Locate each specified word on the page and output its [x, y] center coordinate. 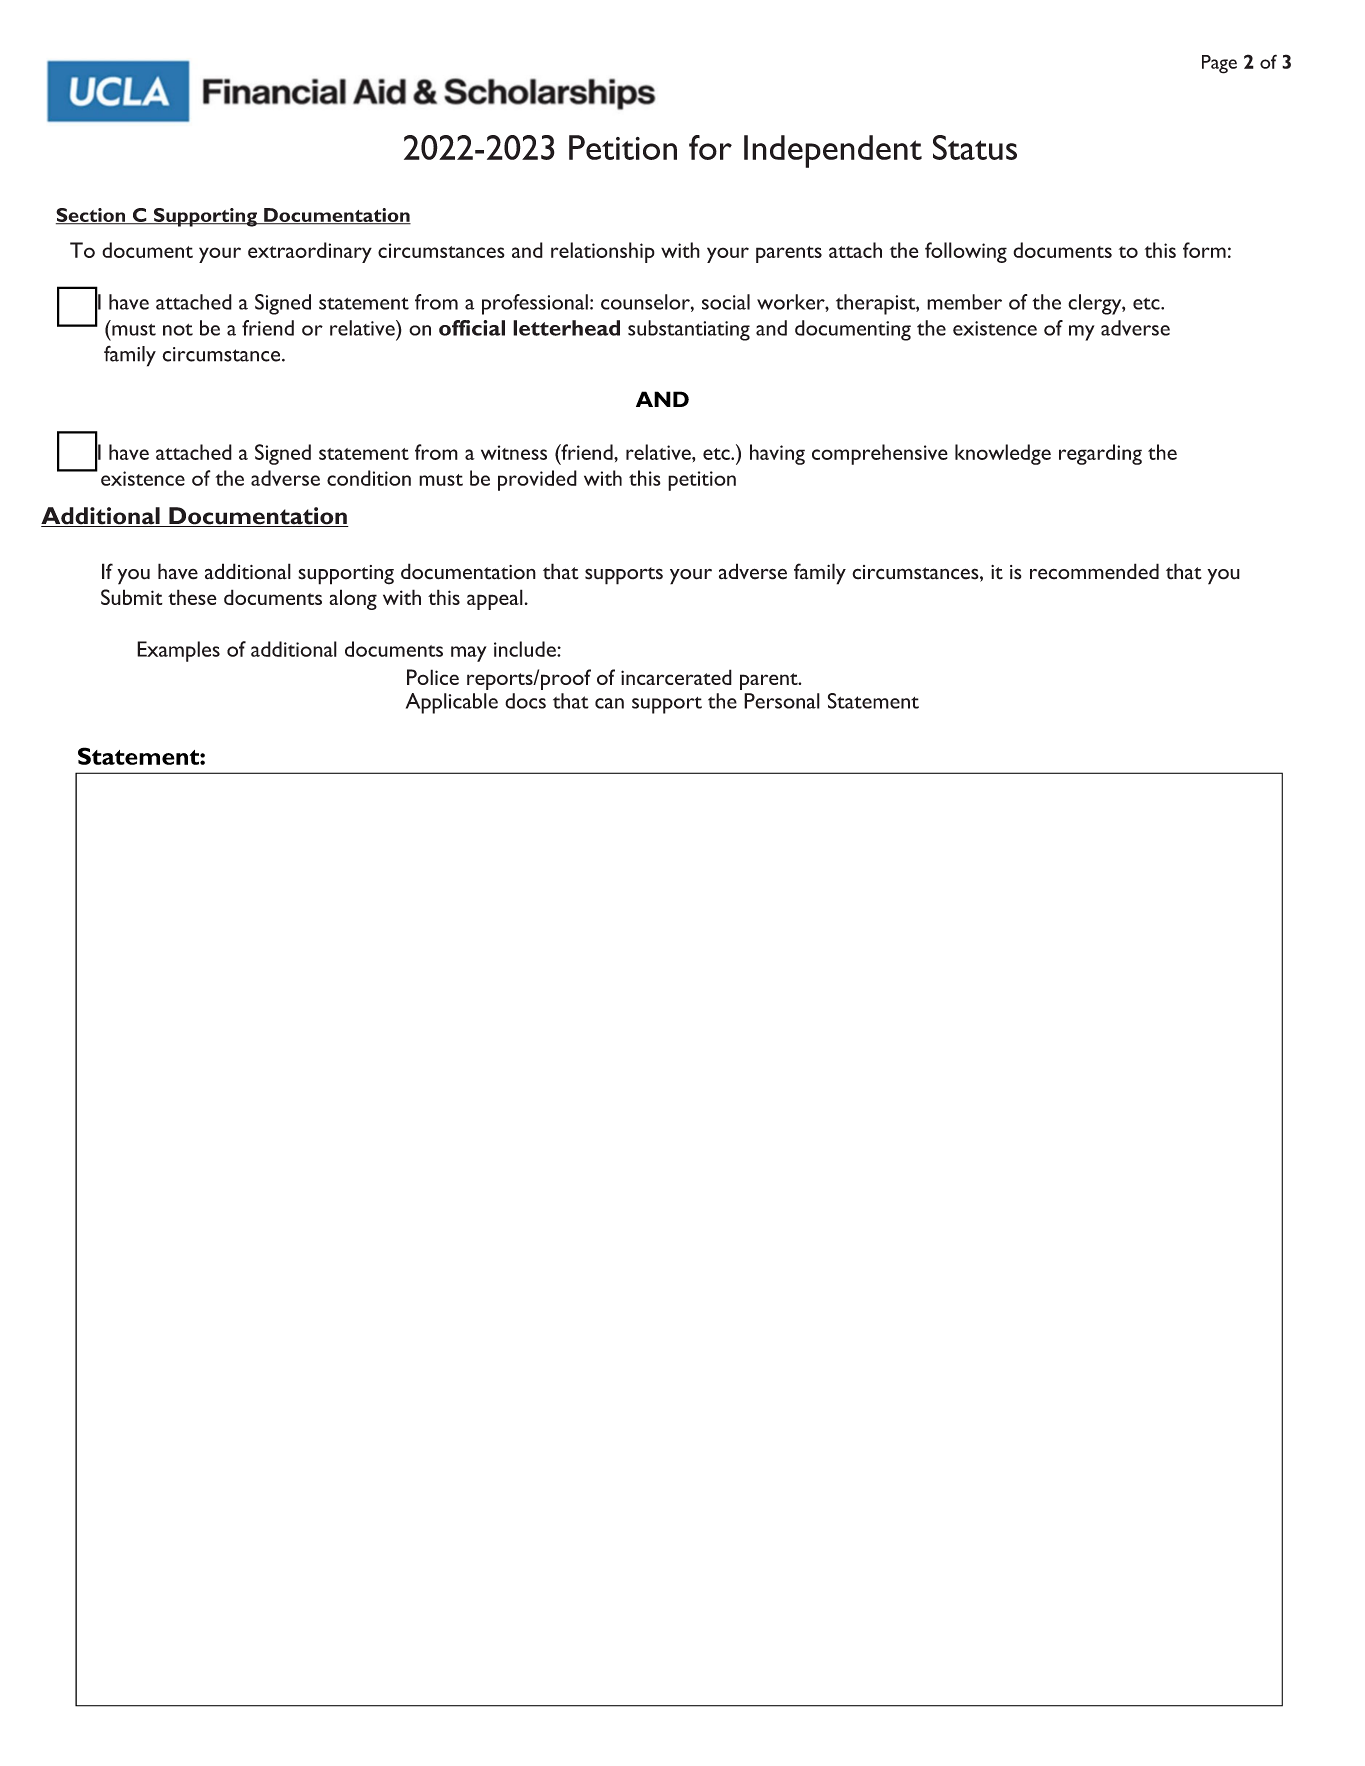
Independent [833, 151]
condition [369, 478]
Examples [178, 651]
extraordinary [310, 252]
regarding [1100, 454]
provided [537, 480]
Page [1219, 64]
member [964, 302]
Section [92, 216]
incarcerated [676, 677]
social [726, 302]
